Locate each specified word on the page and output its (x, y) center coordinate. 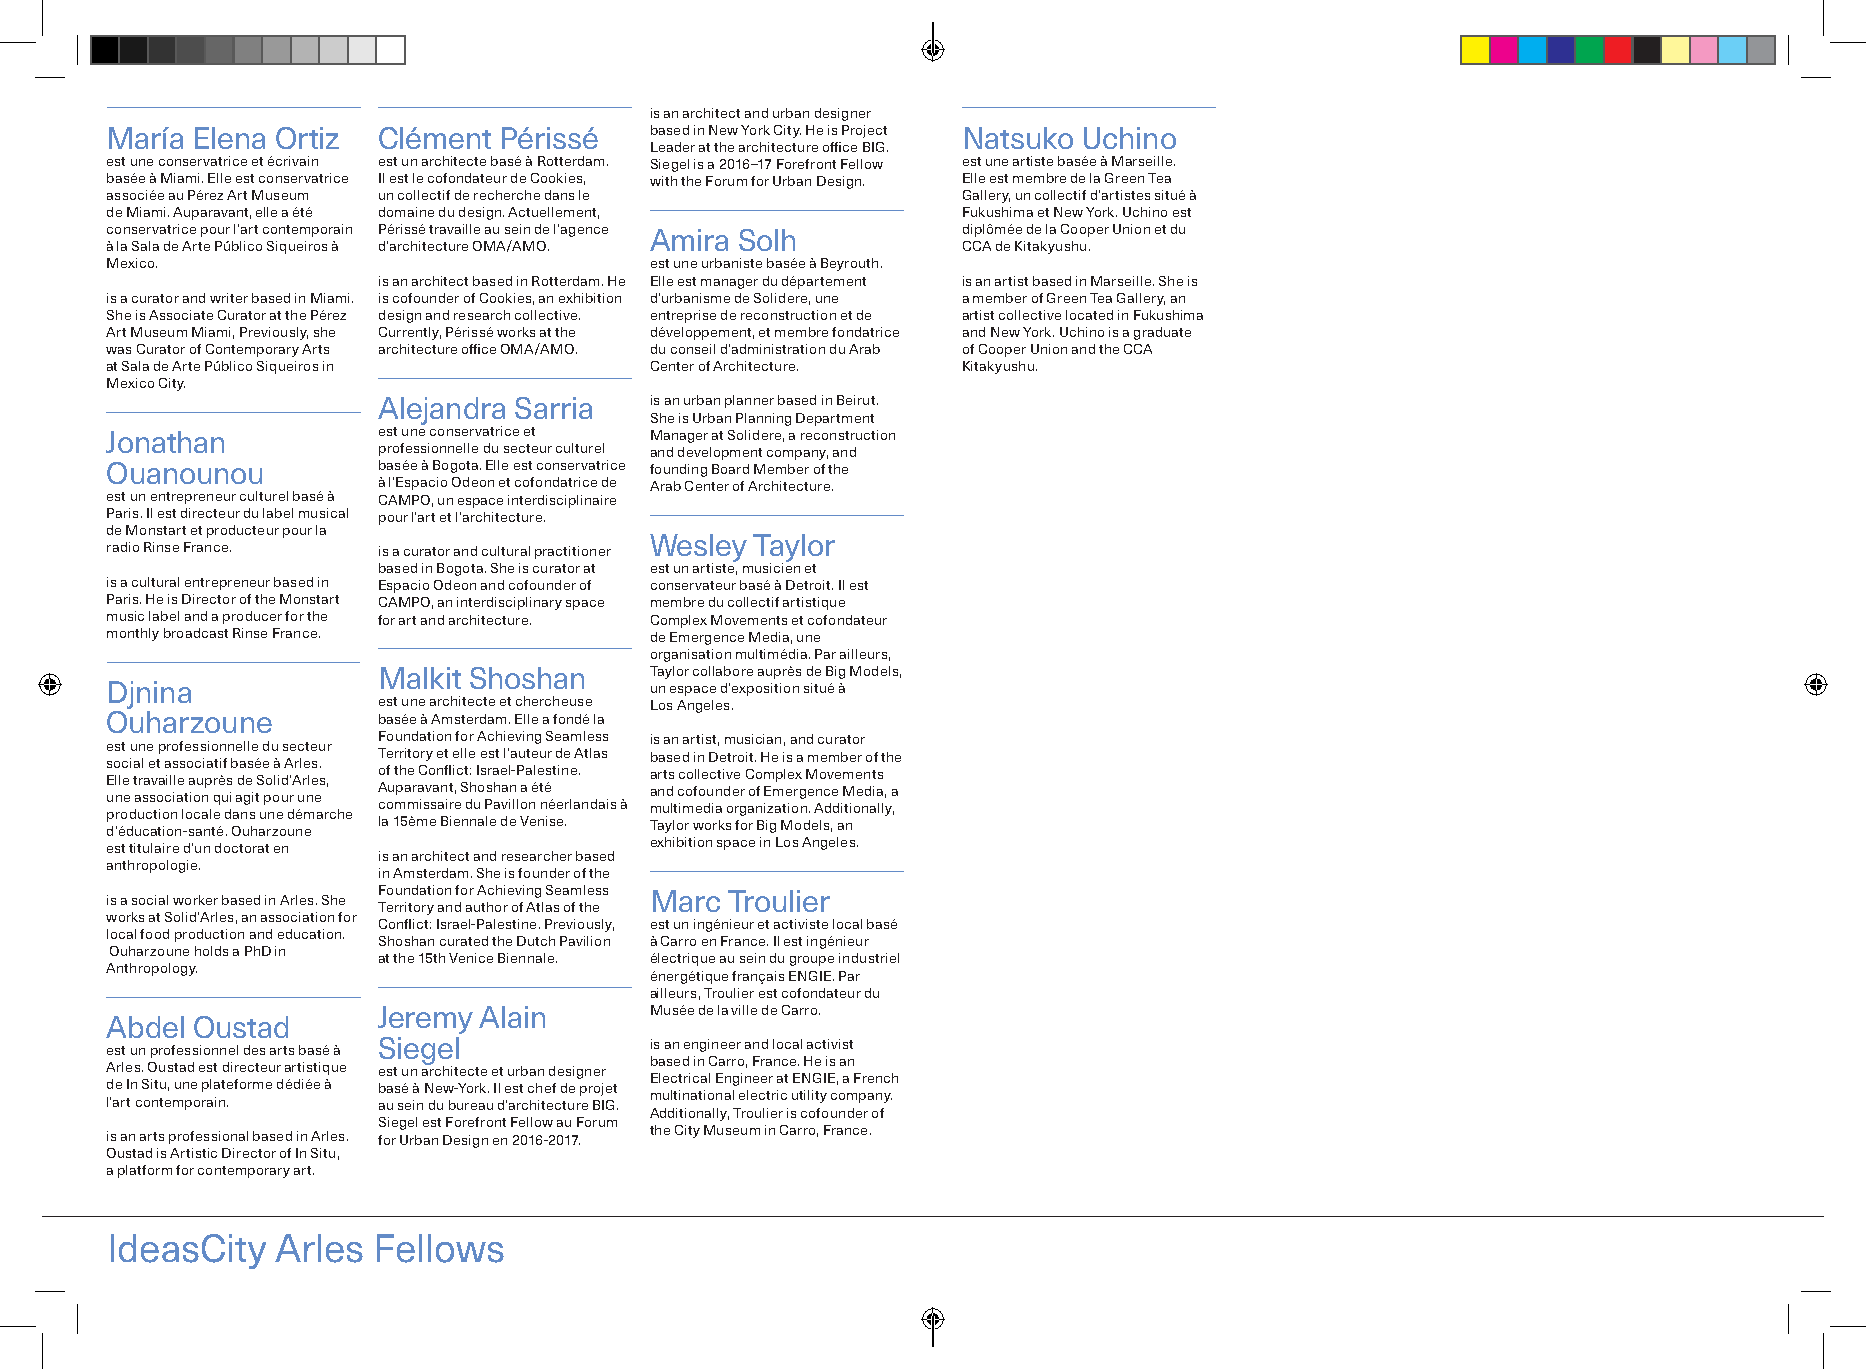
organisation (691, 655)
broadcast (196, 633)
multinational (692, 1095)
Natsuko (1019, 138)
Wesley (698, 549)
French (876, 1078)
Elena (230, 138)
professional (208, 1137)
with (663, 181)
